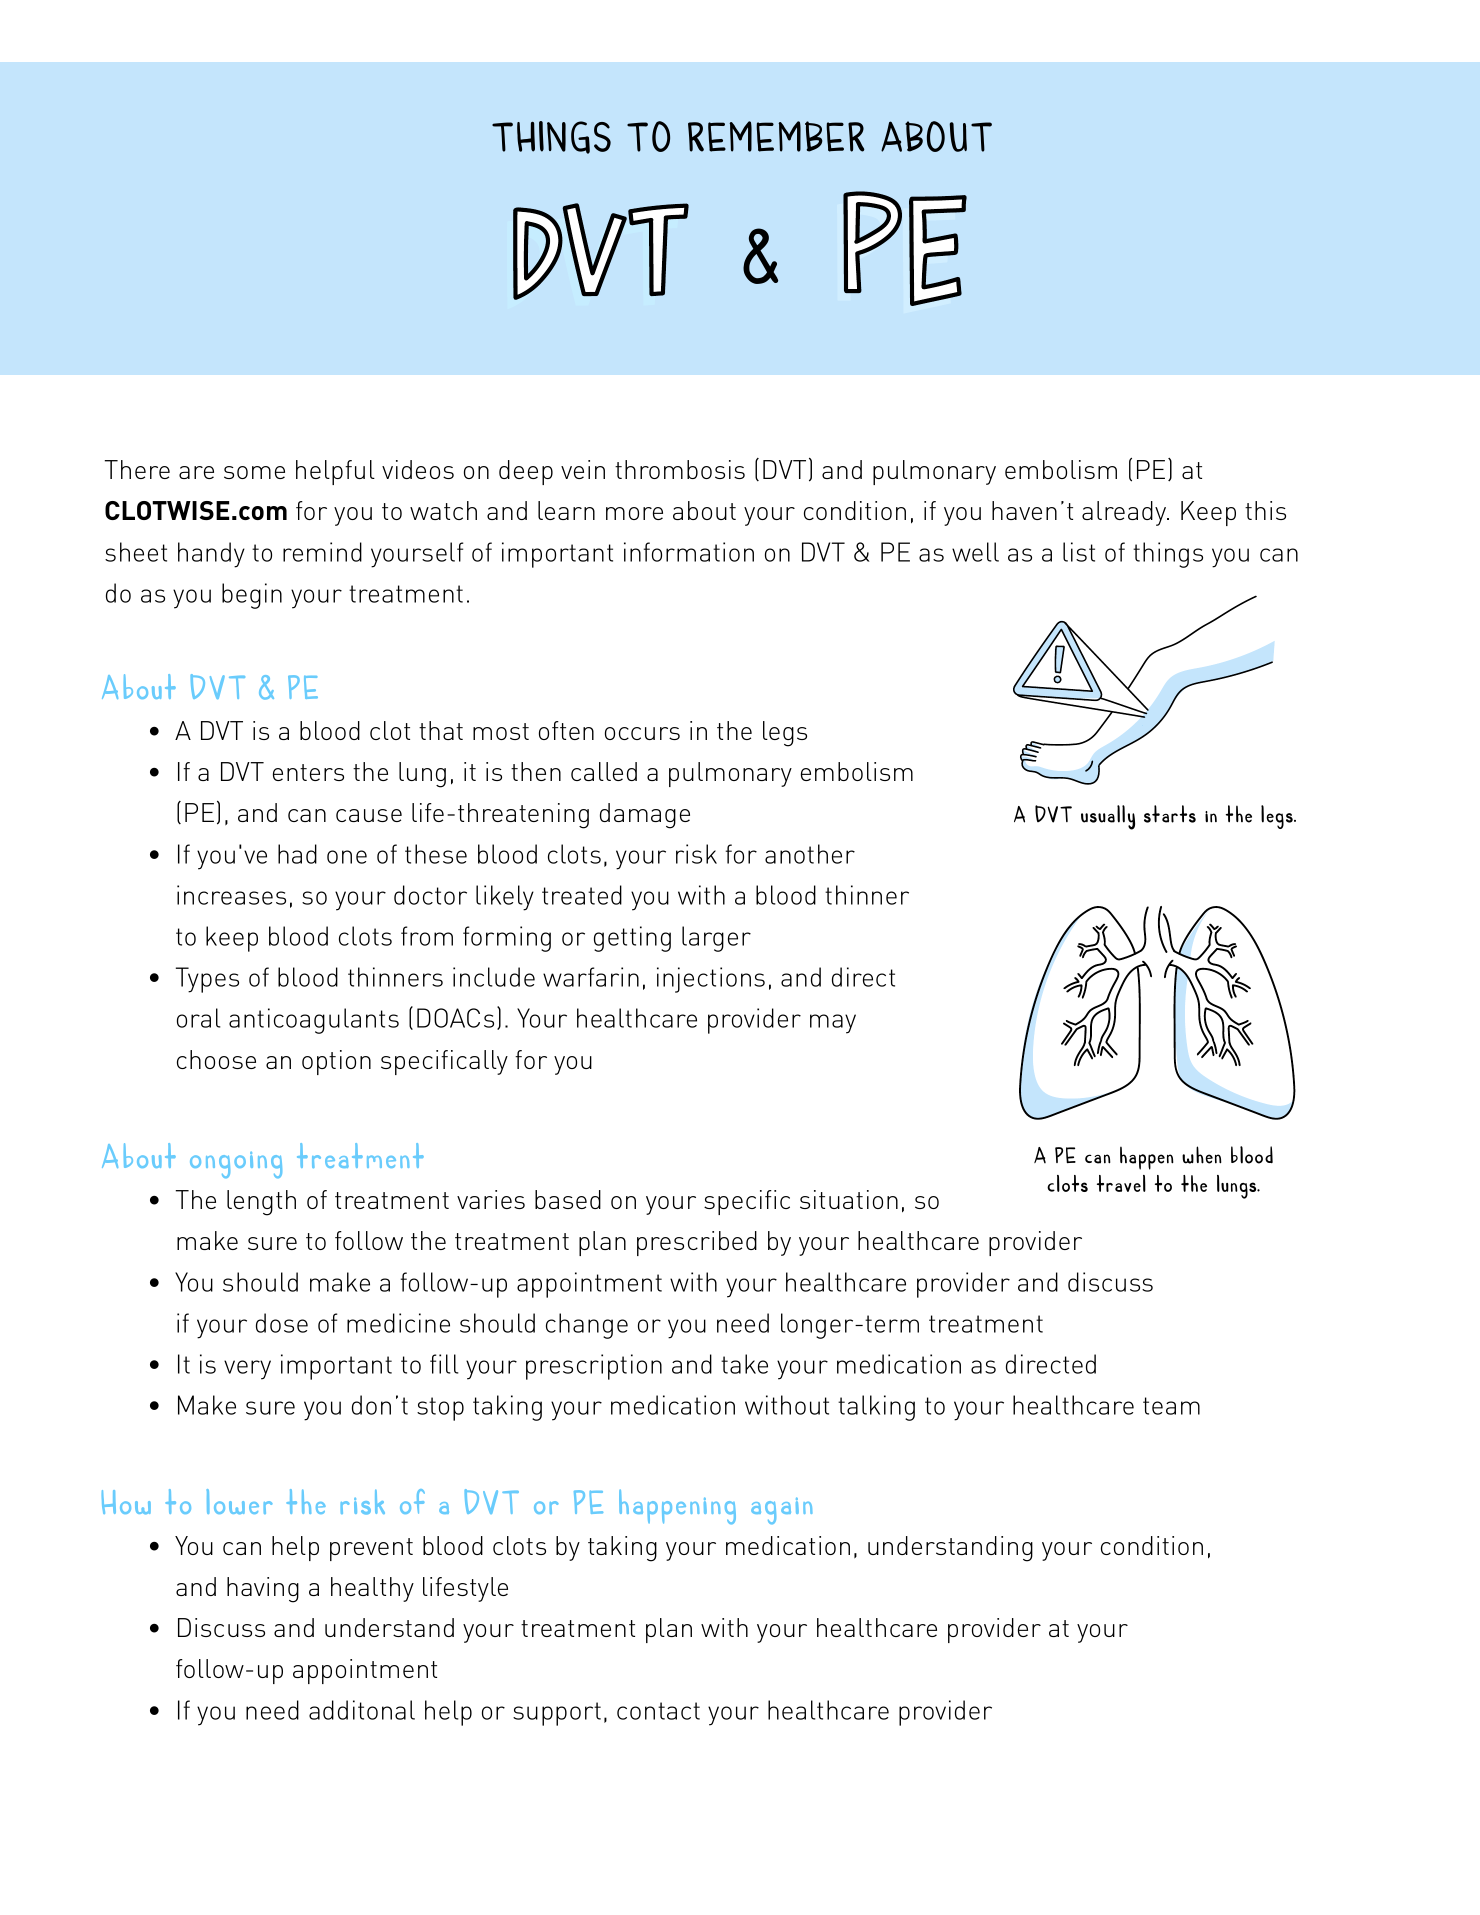  I want to click on dose, so click(282, 1323).
